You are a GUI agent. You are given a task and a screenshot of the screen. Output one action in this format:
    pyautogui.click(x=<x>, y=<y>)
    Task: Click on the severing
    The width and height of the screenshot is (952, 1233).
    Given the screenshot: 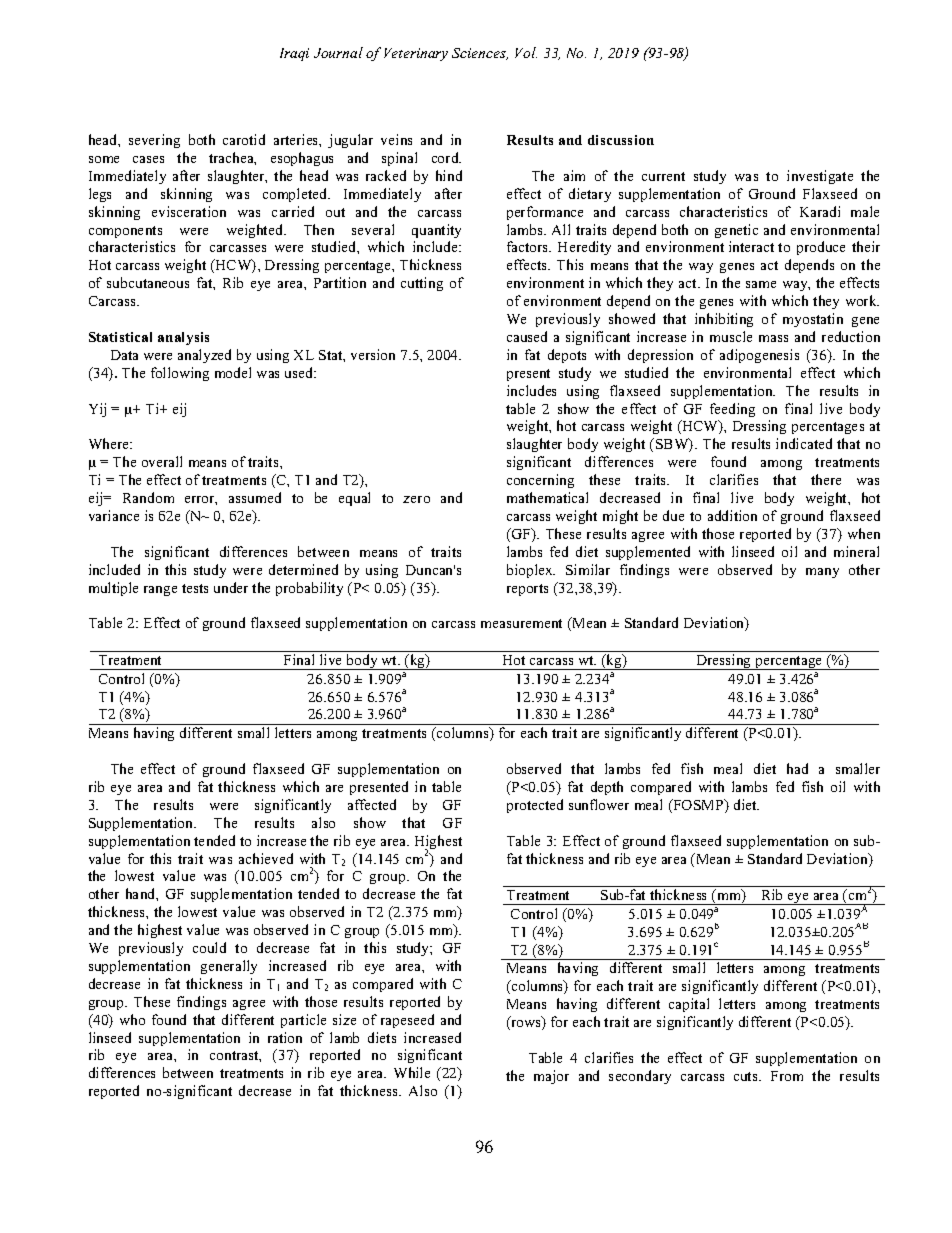 What is the action you would take?
    pyautogui.click(x=154, y=141)
